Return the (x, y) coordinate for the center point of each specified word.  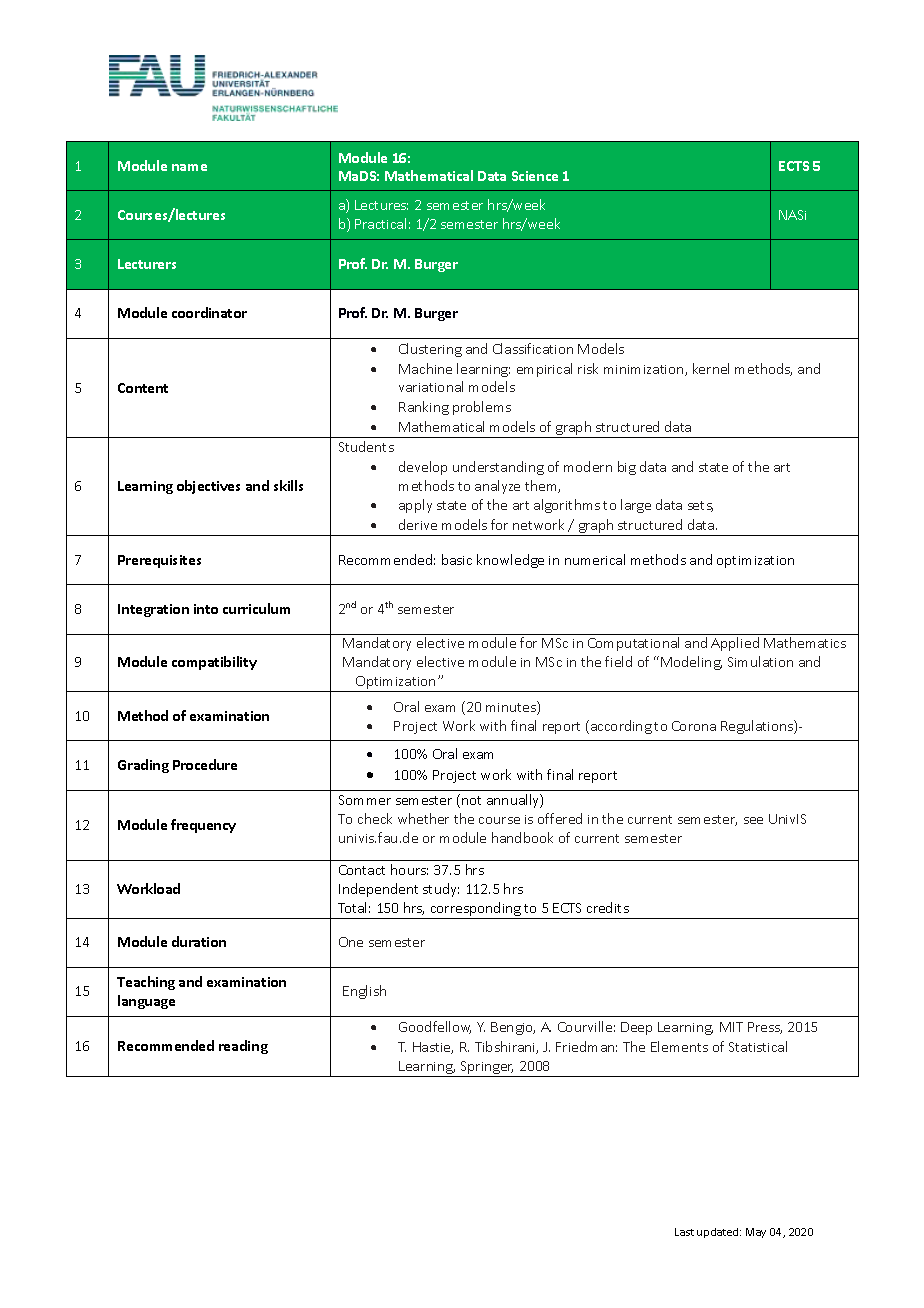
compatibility (214, 663)
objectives (208, 487)
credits (608, 907)
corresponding (476, 909)
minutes (512, 708)
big (627, 468)
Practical (380, 223)
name (189, 167)
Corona (694, 726)
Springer (487, 1067)
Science (535, 176)
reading (243, 1047)
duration (199, 941)
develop (423, 468)
